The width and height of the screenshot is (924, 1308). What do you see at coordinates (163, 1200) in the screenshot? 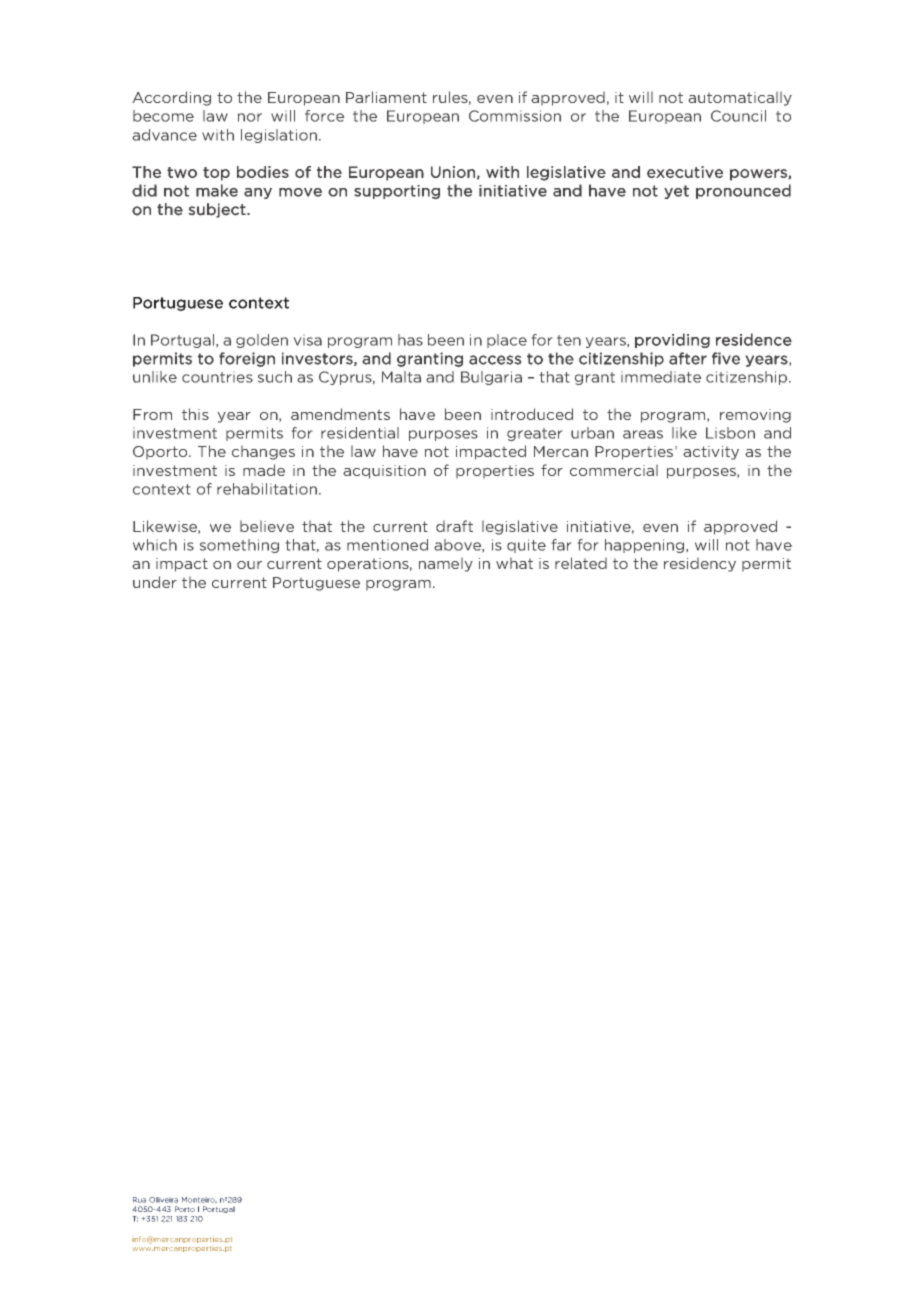
I see `Oliveira` at bounding box center [163, 1200].
